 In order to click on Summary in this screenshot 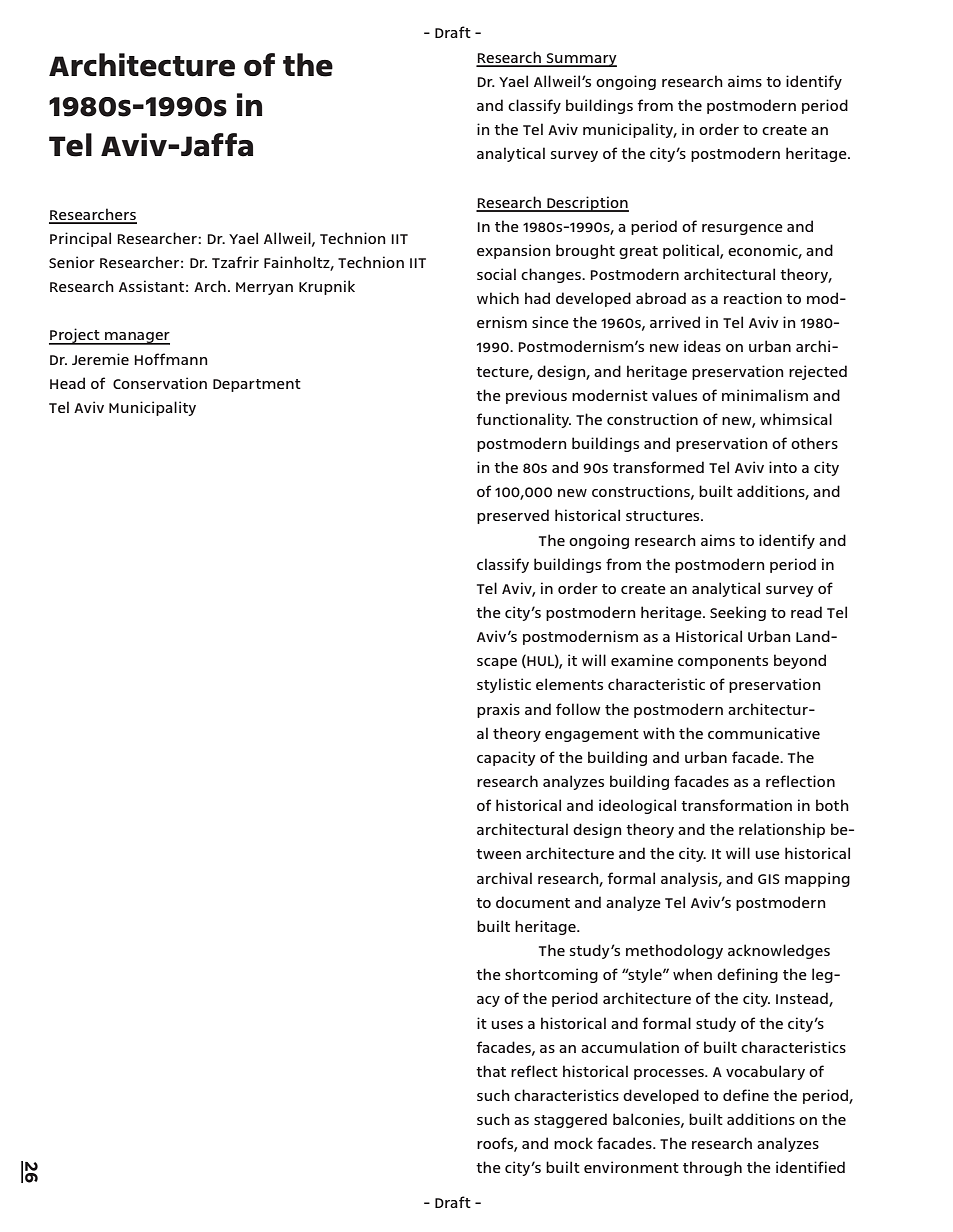, I will do `click(581, 60)`.
